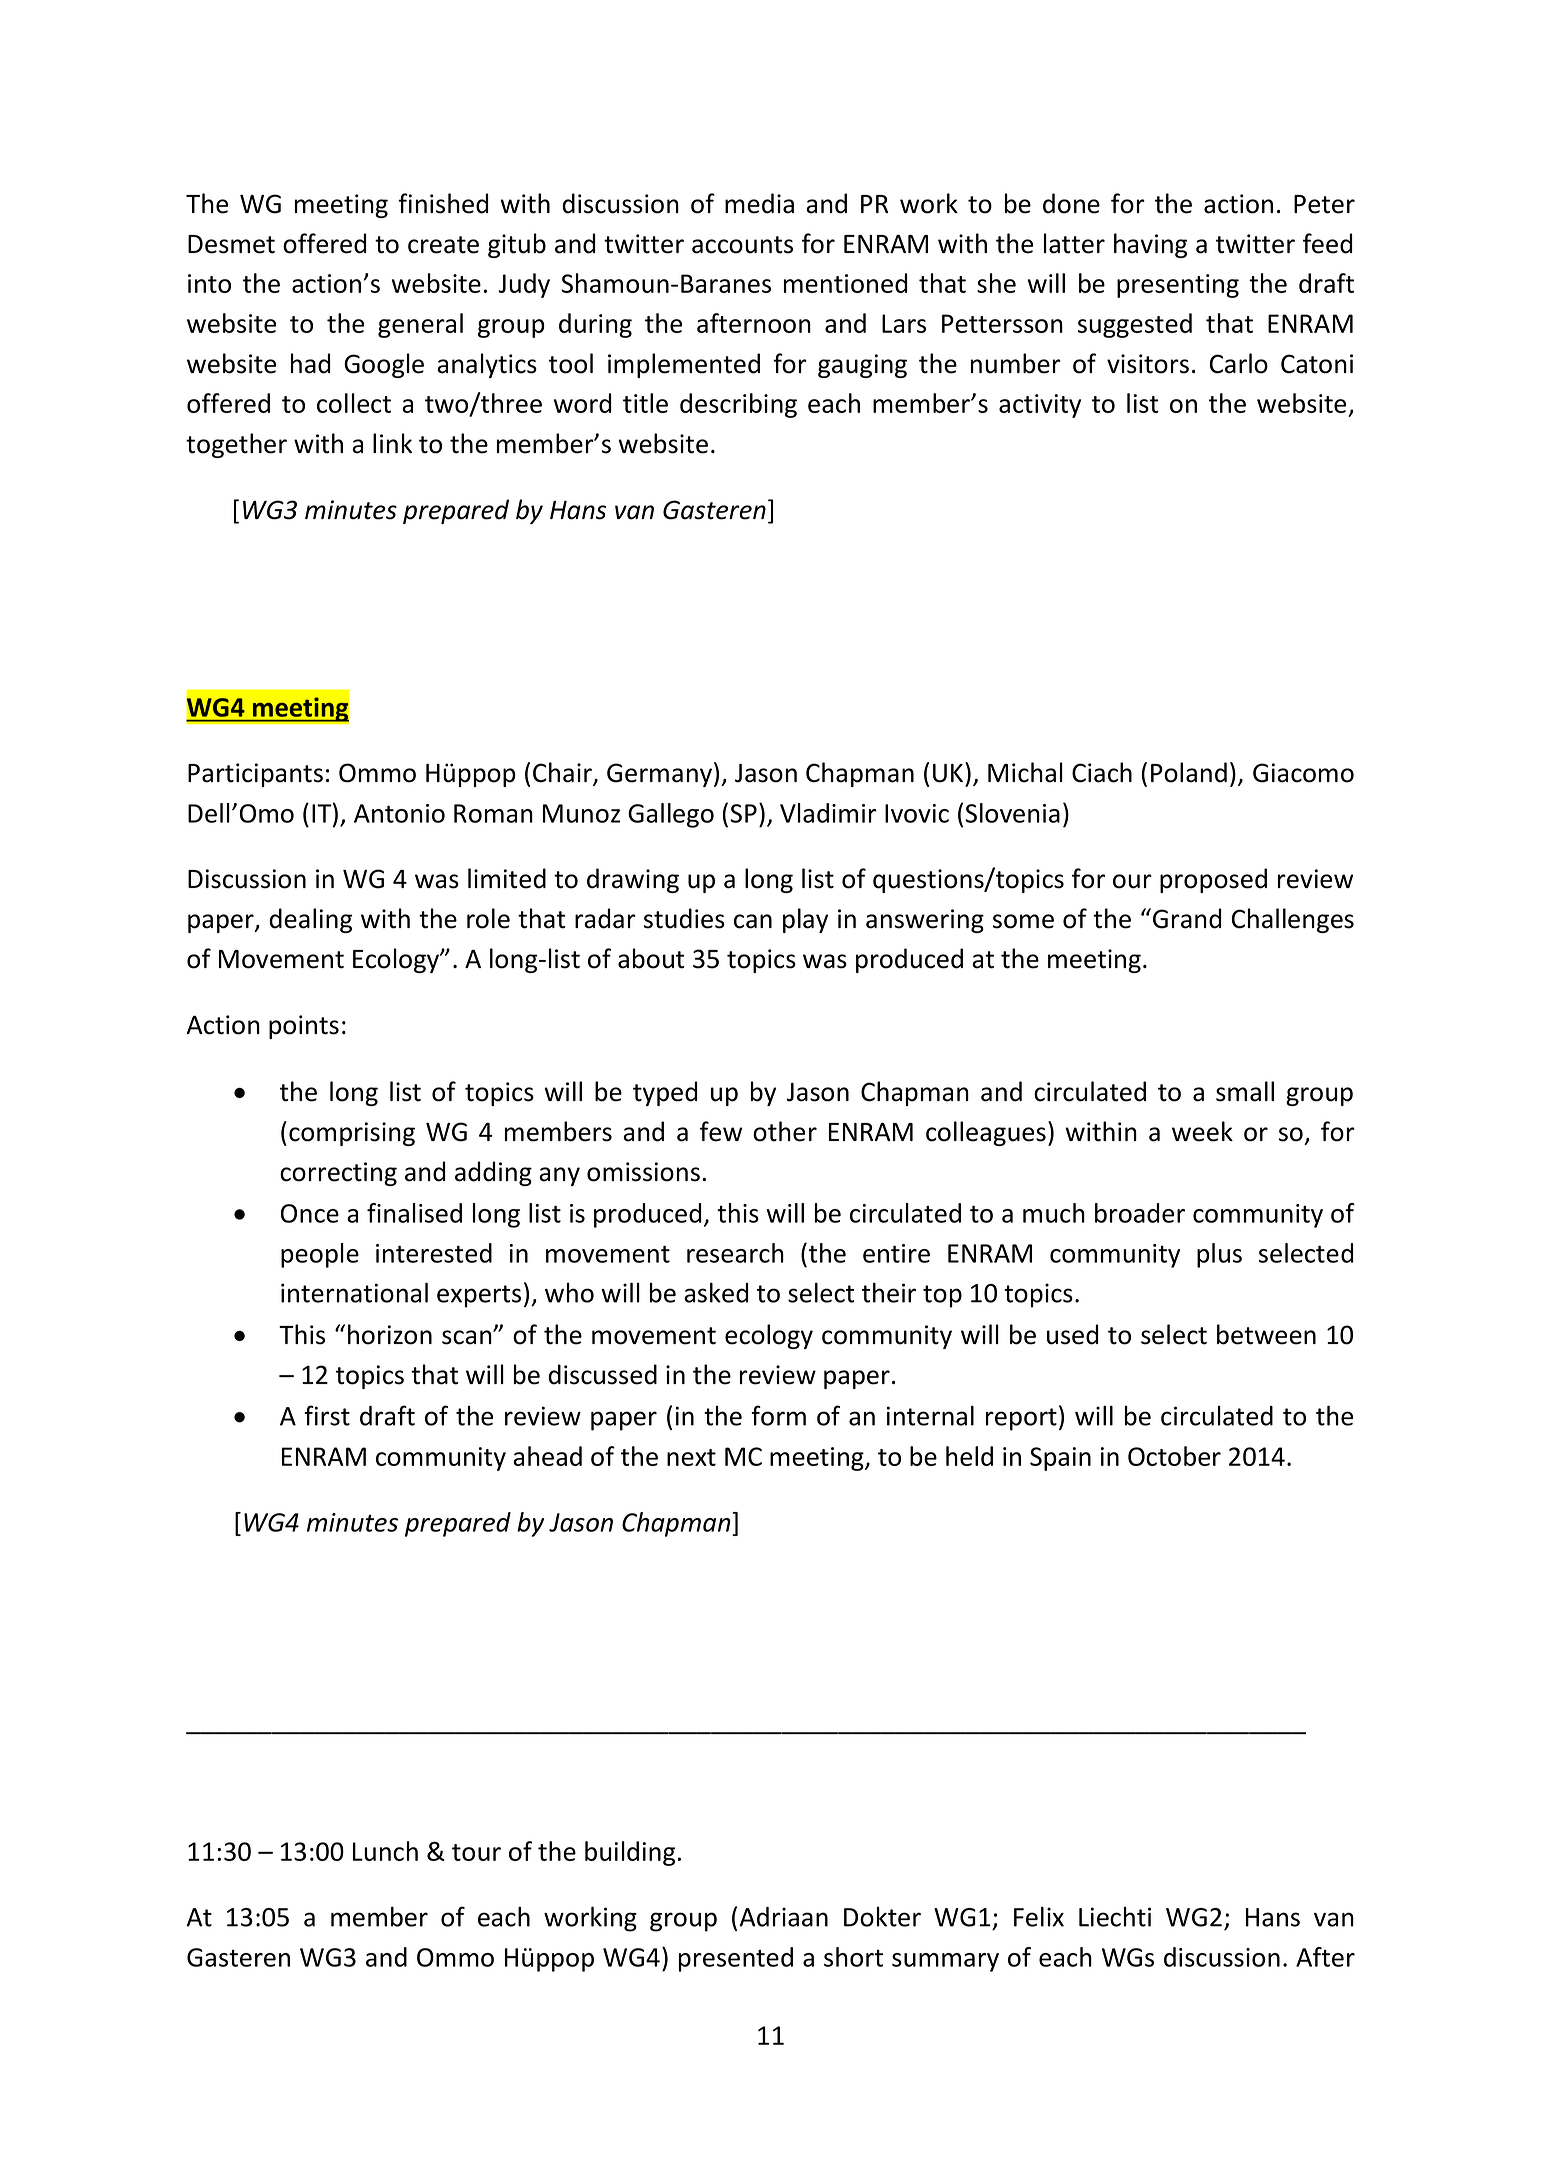 This screenshot has width=1541, height=2179. Describe the element at coordinates (1178, 286) in the screenshot. I see `presenting` at that location.
